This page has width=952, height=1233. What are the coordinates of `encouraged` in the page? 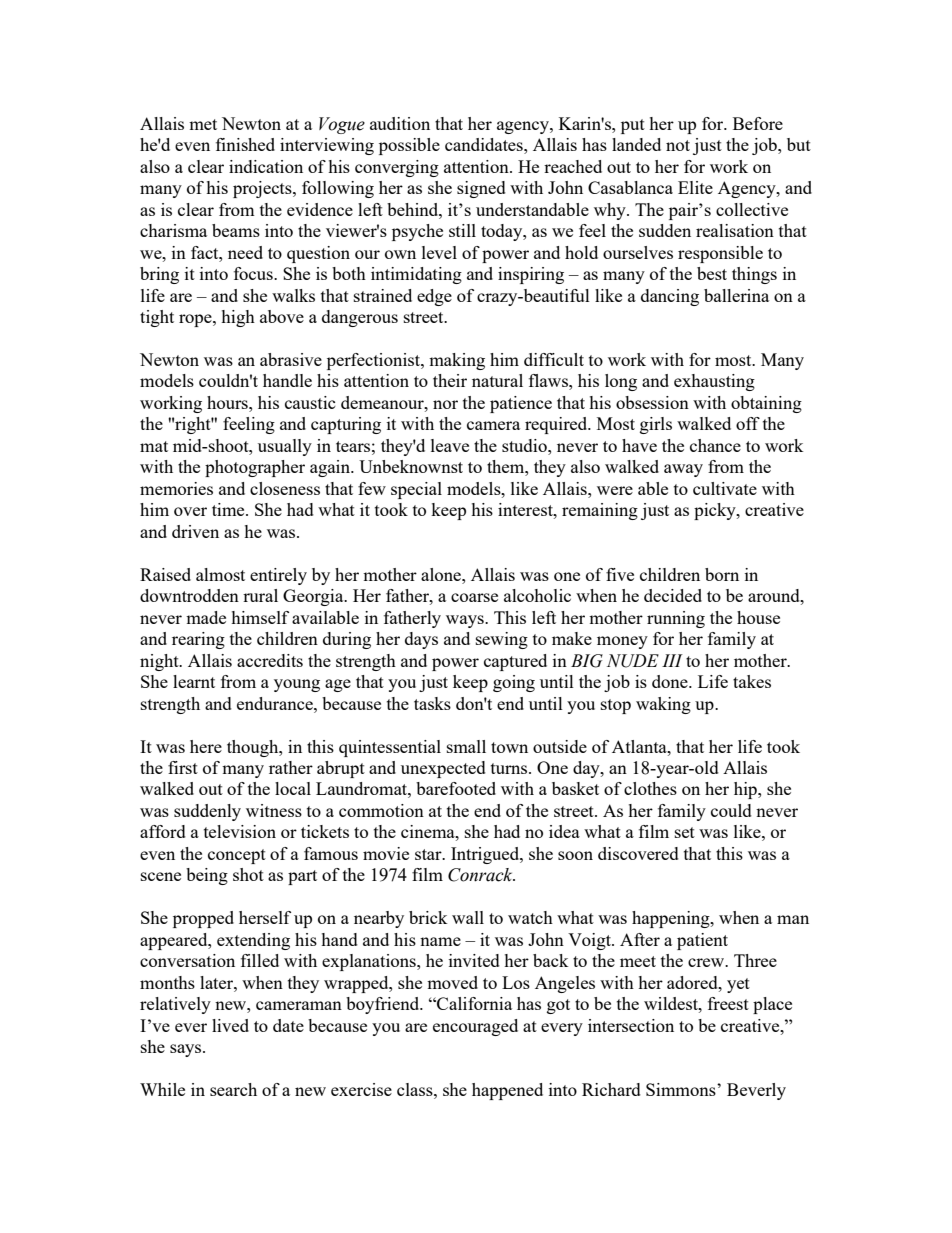 It's located at (475, 1027).
